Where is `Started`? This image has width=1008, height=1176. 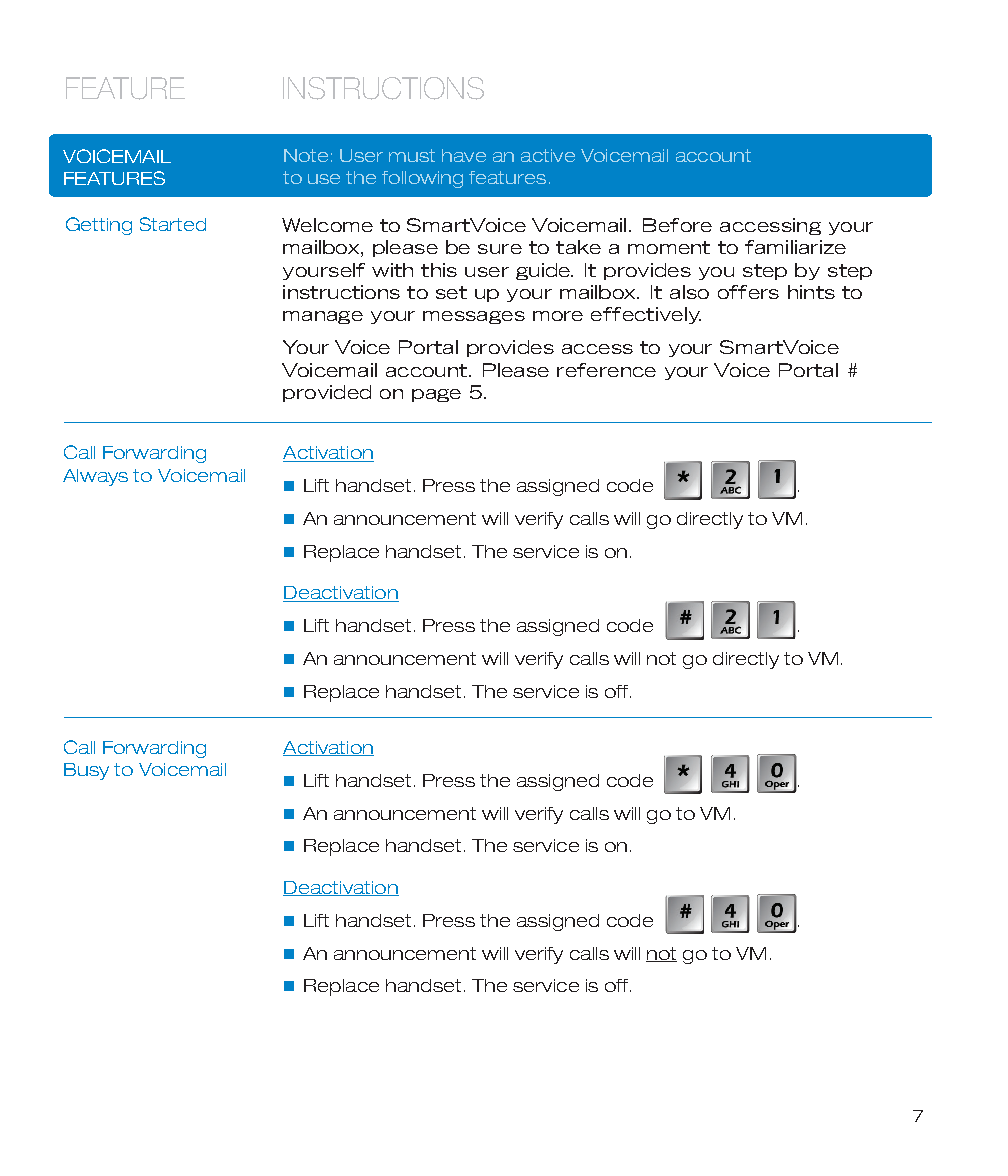
Started is located at coordinates (173, 224).
